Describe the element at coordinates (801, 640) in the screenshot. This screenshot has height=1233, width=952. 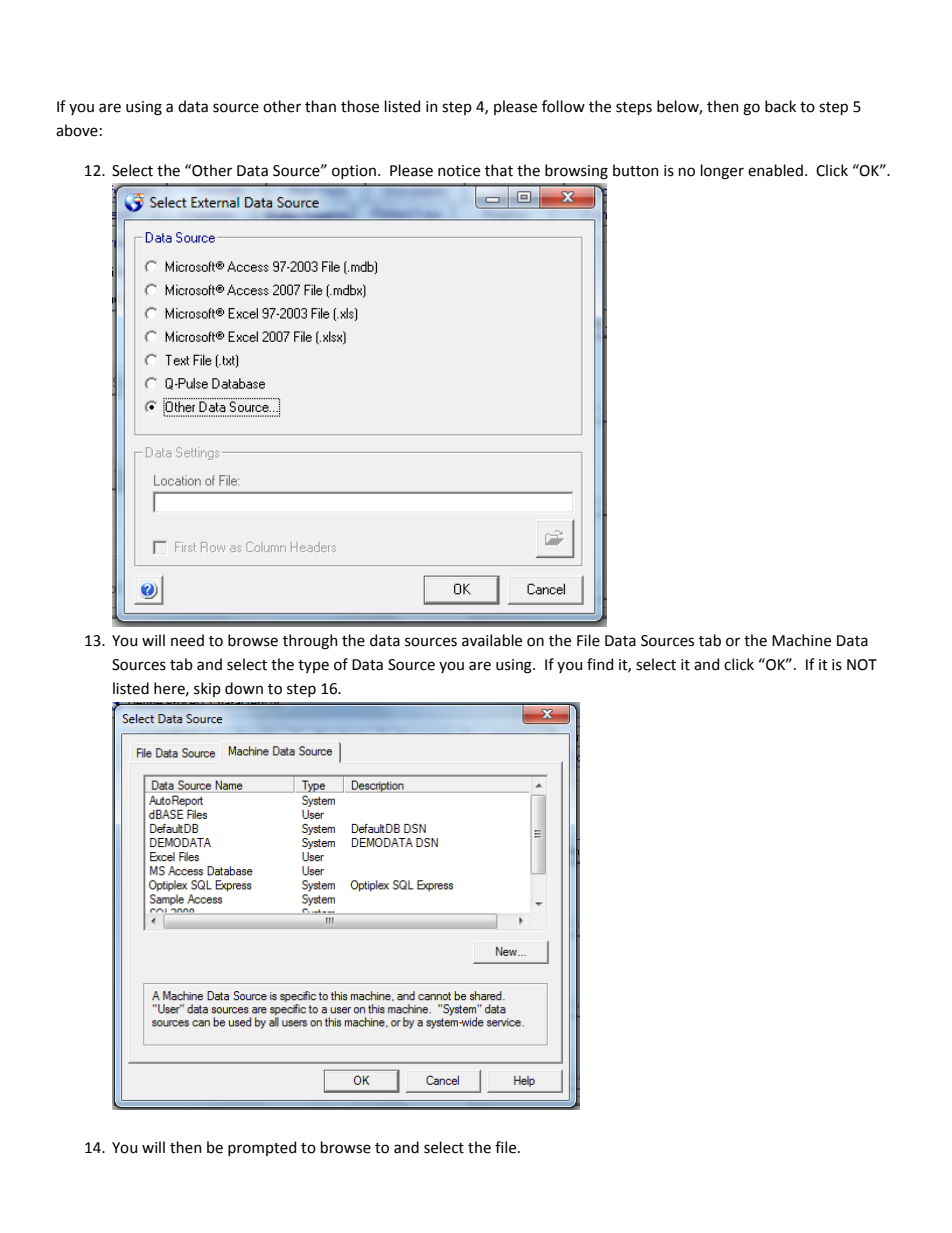
I see `Machine` at that location.
